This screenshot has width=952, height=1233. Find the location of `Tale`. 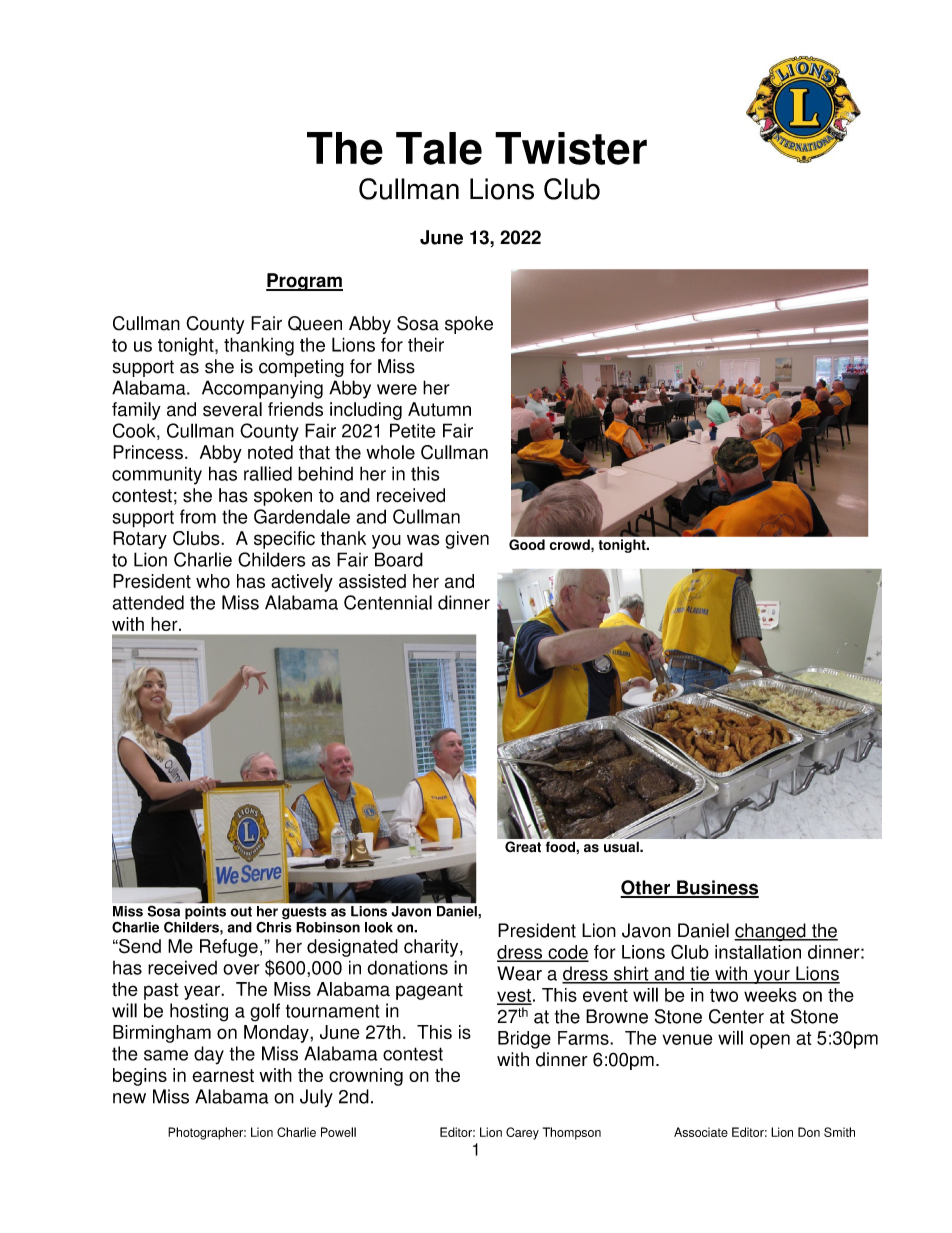

Tale is located at coordinates (439, 148).
